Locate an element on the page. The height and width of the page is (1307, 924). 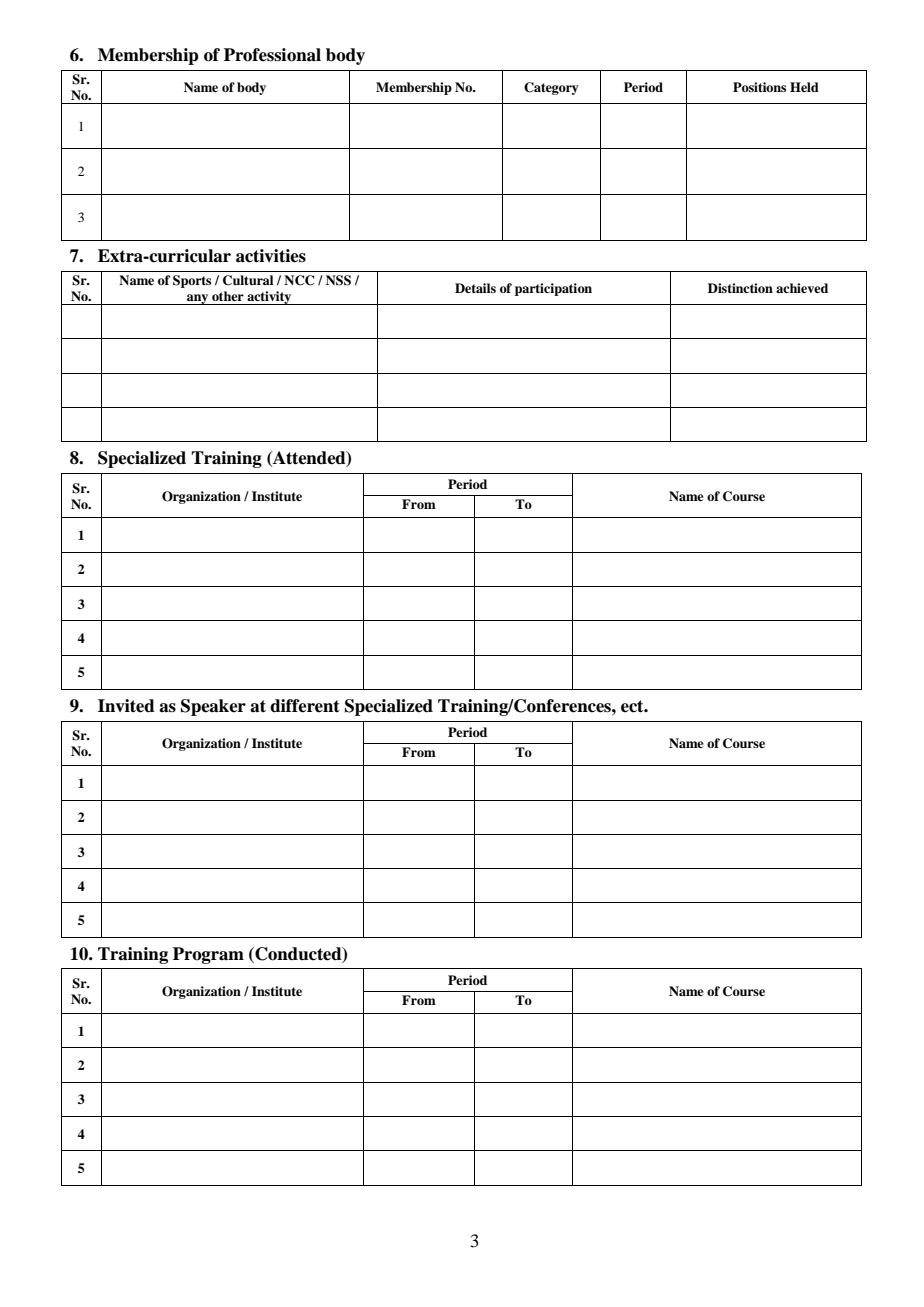
Invited is located at coordinates (126, 706).
